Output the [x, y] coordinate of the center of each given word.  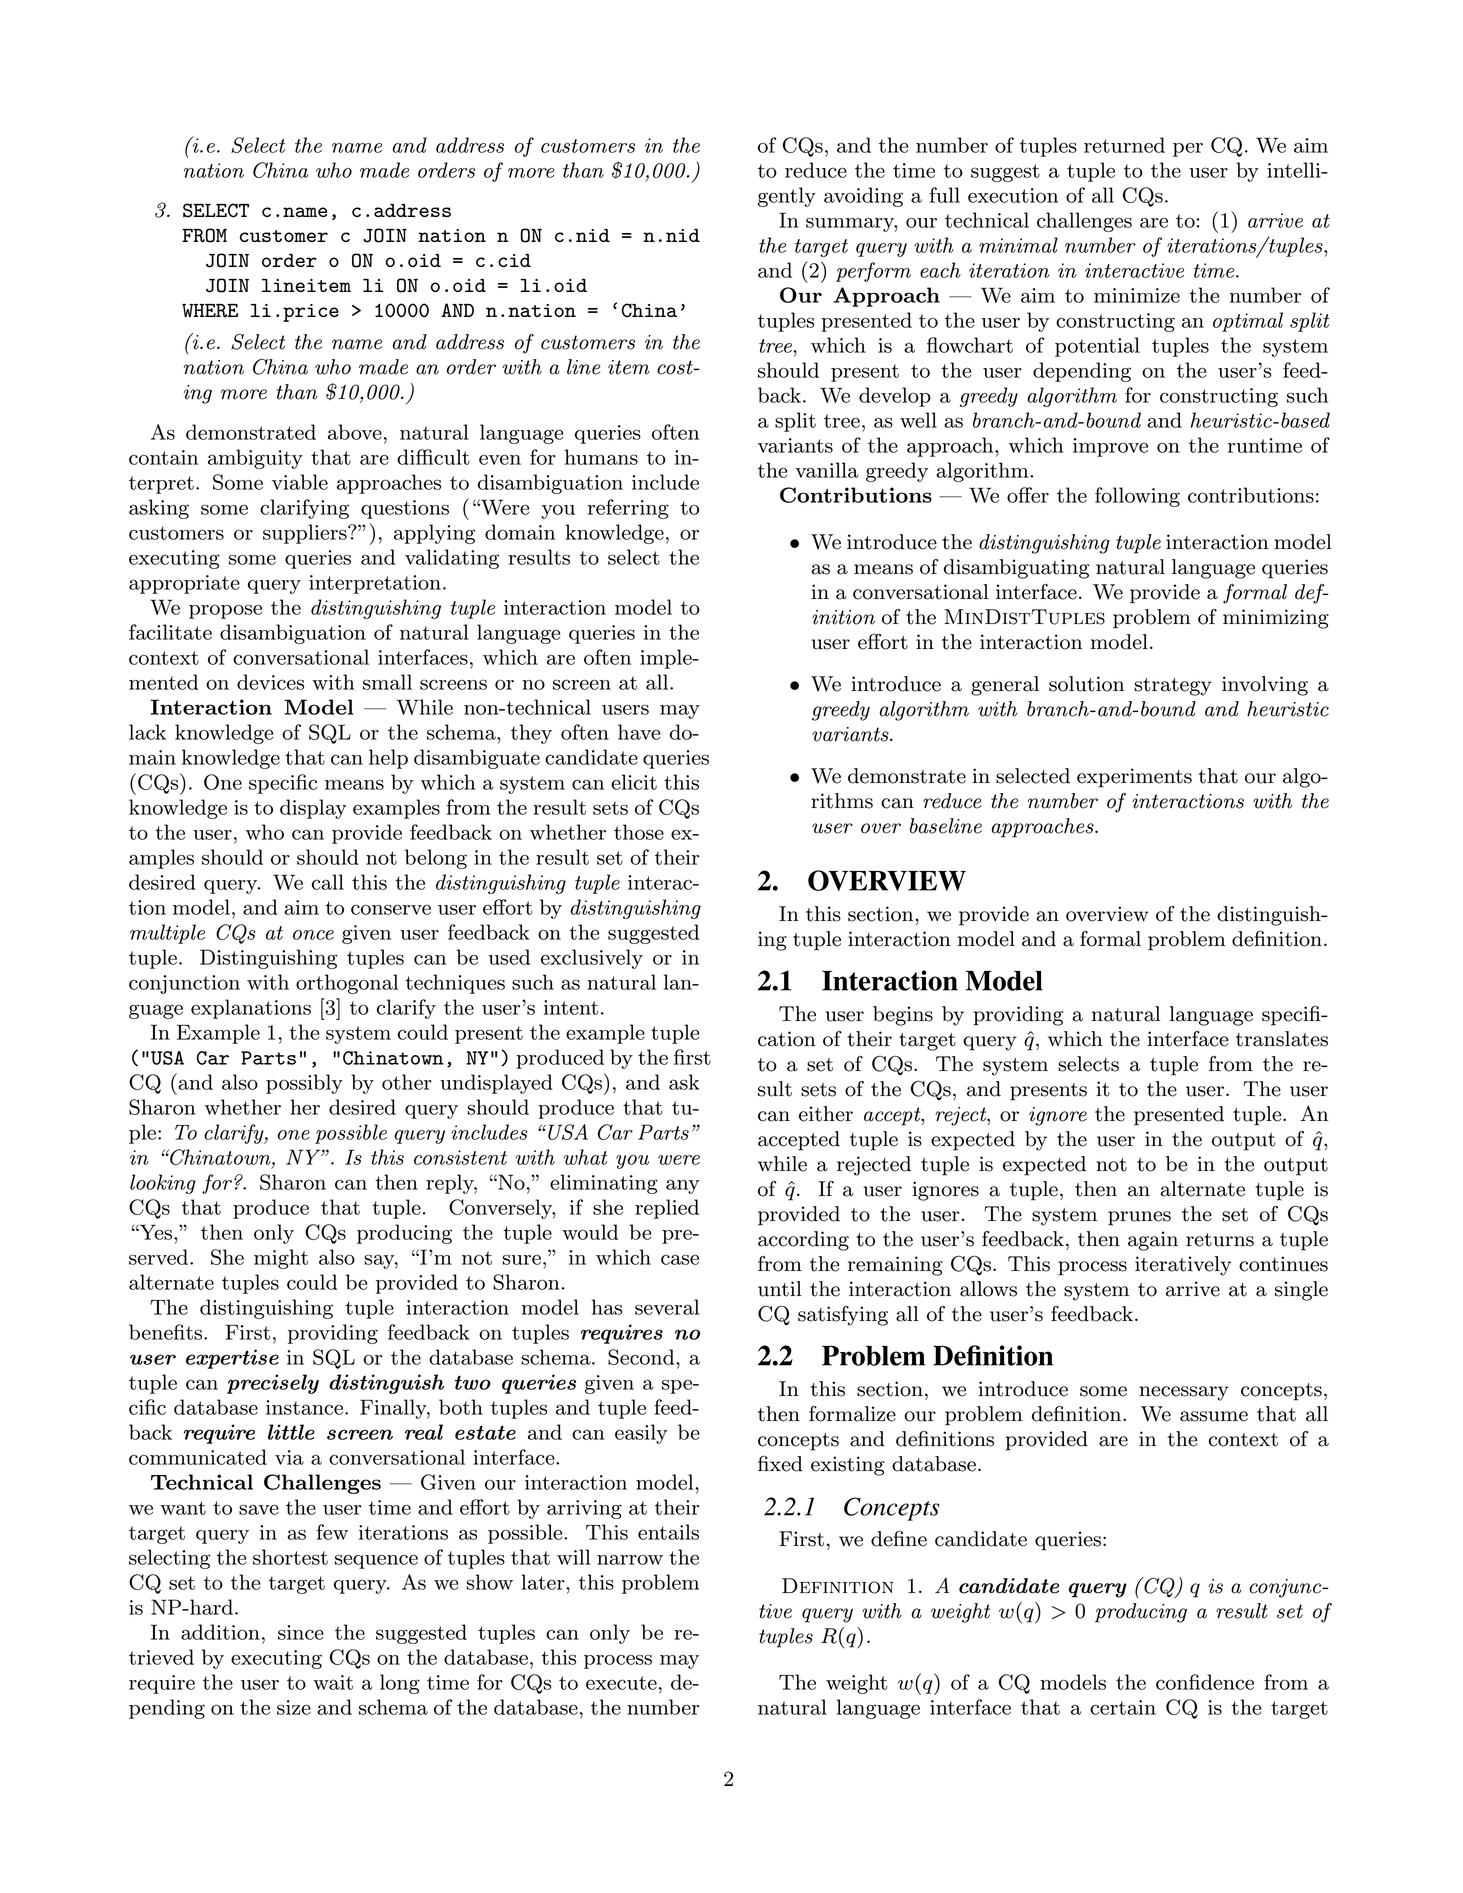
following [1137, 497]
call [328, 882]
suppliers [306, 534]
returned [1124, 145]
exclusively [592, 959]
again [1153, 1241]
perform [873, 272]
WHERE [210, 311]
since [301, 1632]
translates [1282, 1039]
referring [628, 509]
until [780, 1289]
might [281, 1259]
